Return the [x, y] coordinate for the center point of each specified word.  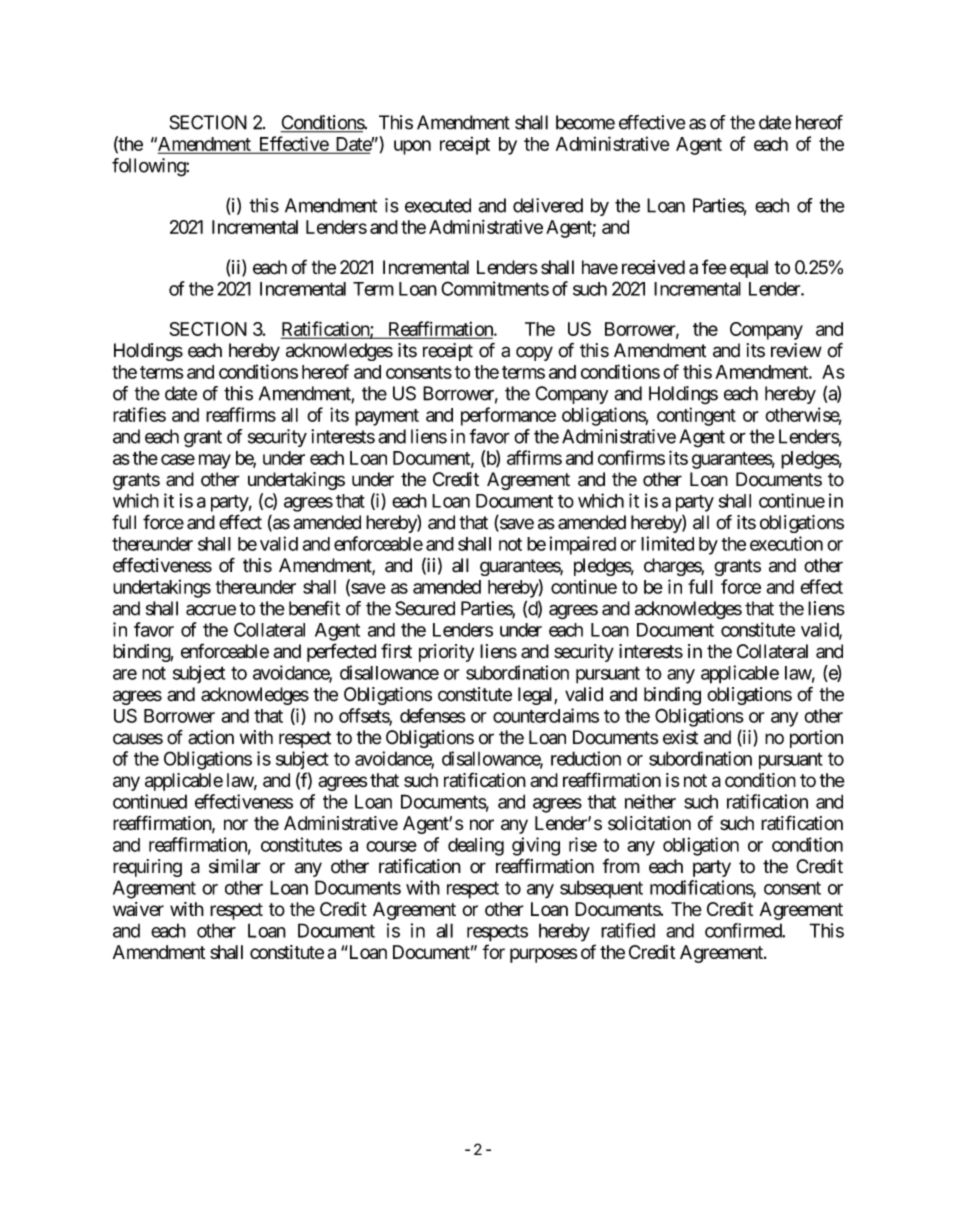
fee [714, 267]
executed [438, 205]
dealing [476, 846]
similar [235, 866]
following [149, 167]
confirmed [744, 930]
